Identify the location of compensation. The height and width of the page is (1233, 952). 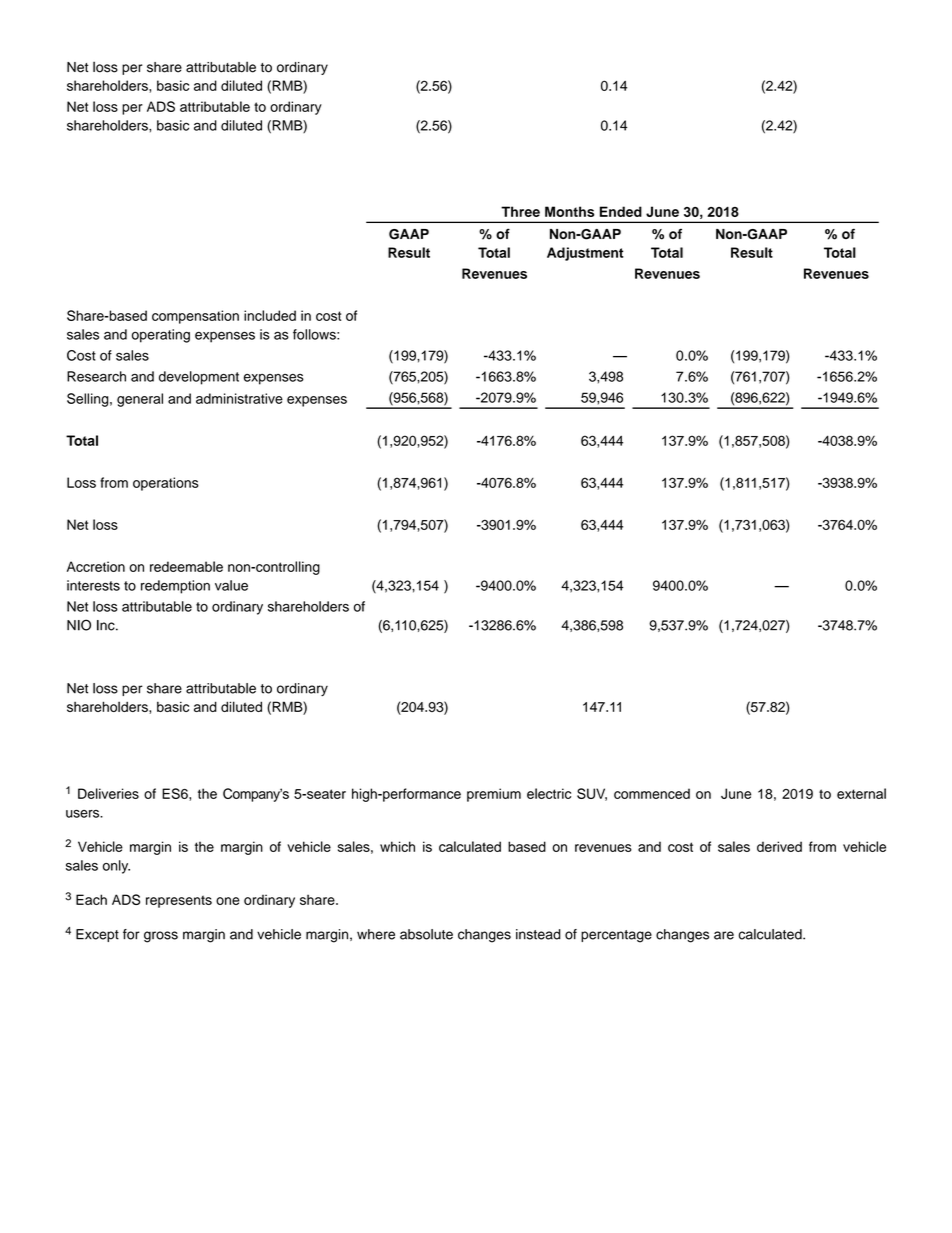
(195, 317).
